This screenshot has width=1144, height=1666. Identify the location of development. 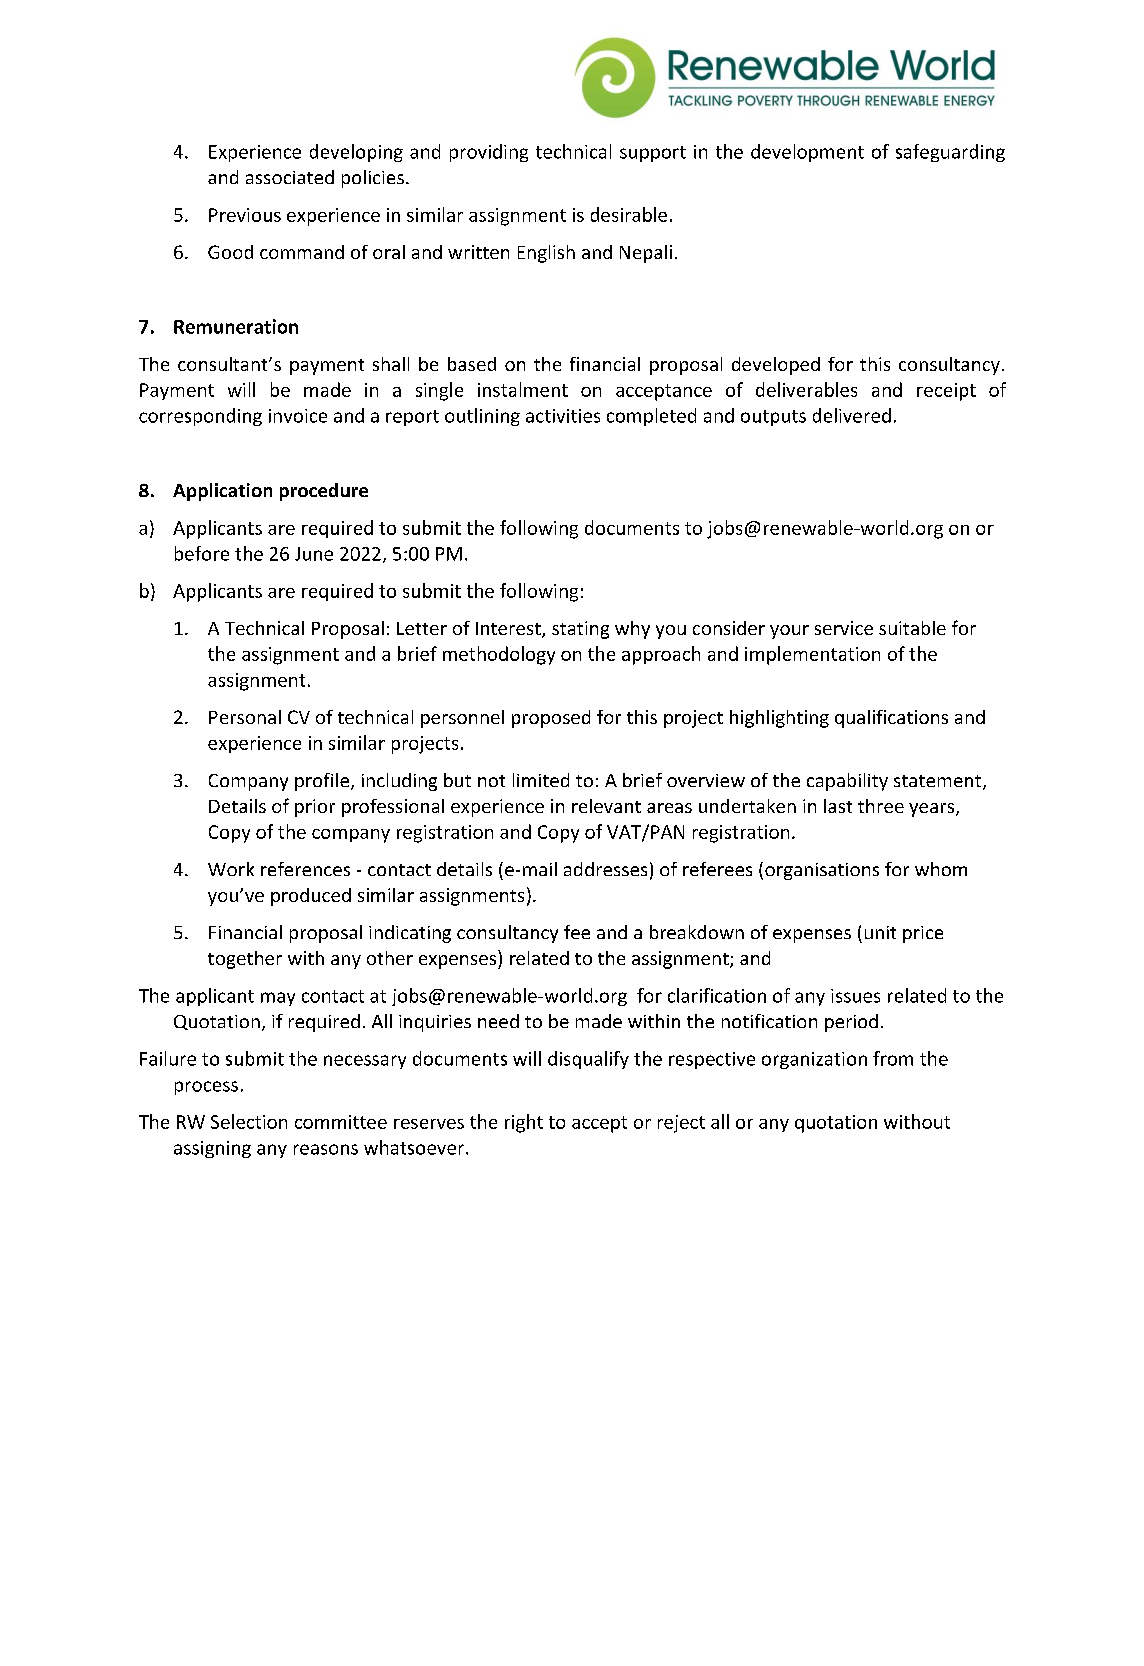
(807, 153).
